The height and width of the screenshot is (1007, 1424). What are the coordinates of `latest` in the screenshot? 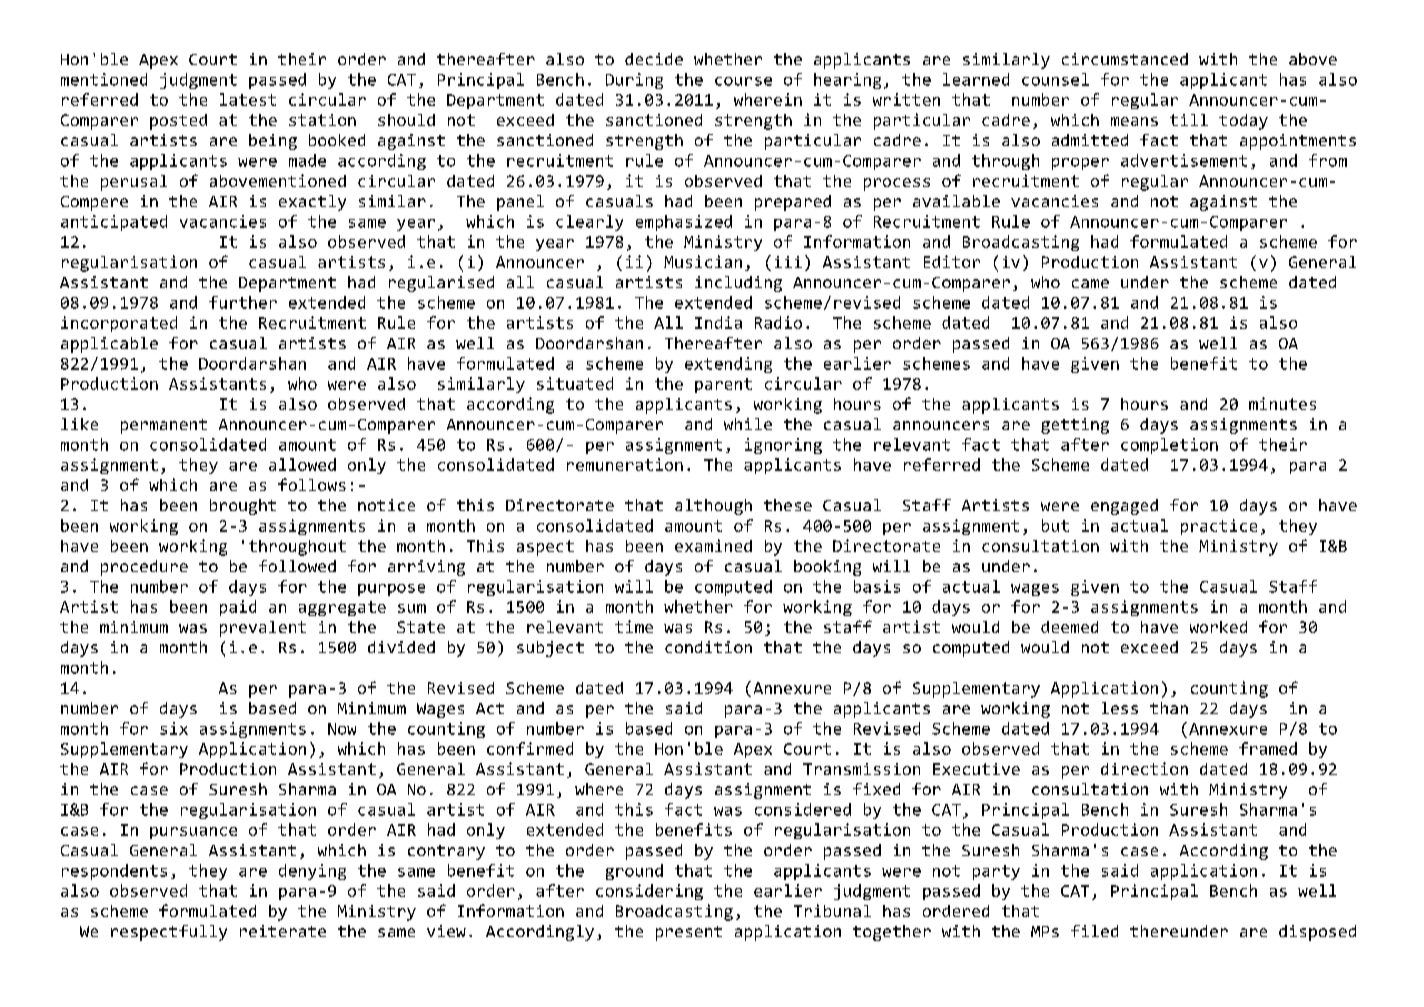 It's located at (248, 99).
